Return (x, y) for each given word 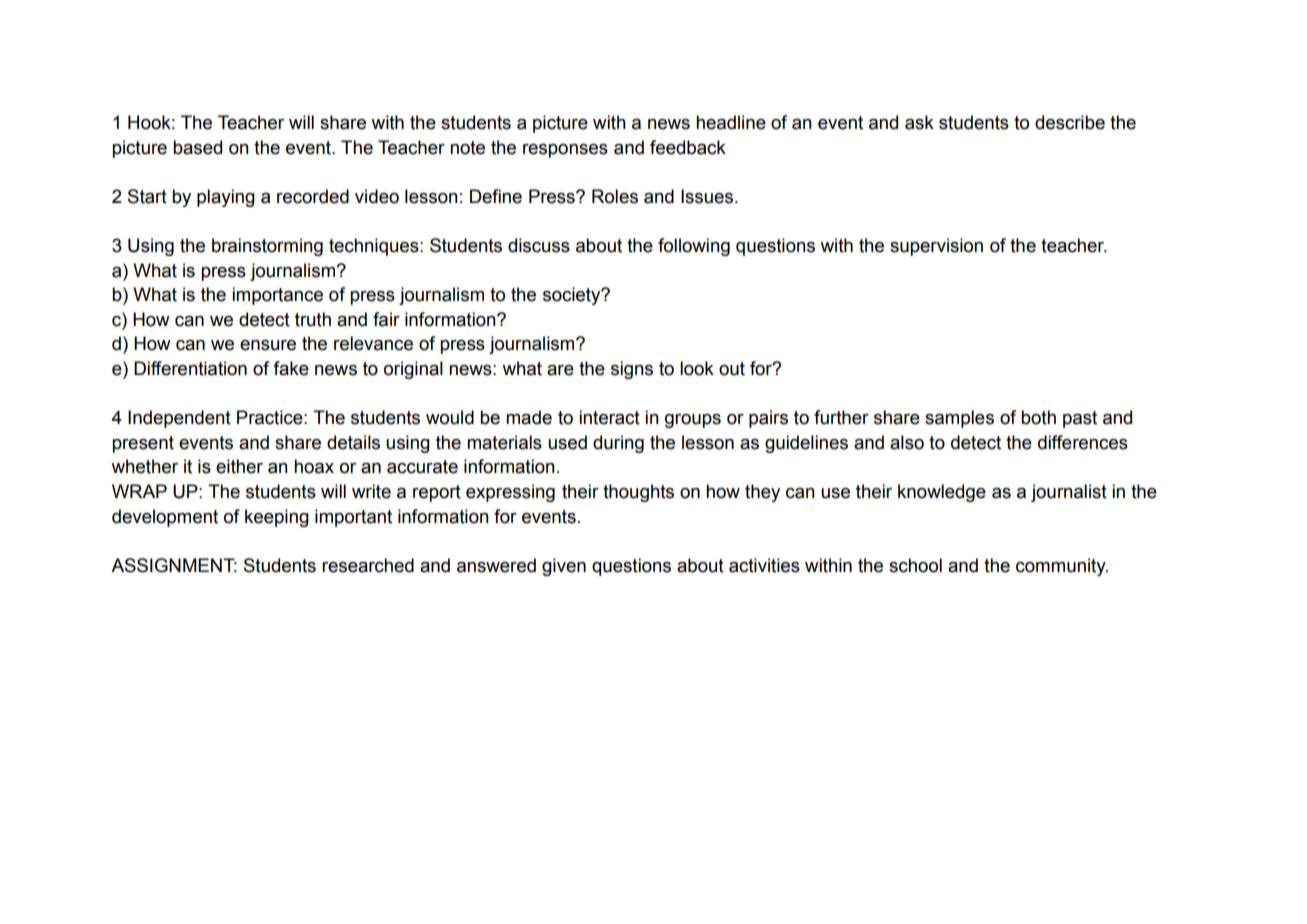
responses (565, 151)
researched (368, 565)
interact (609, 417)
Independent (179, 419)
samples (959, 419)
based (197, 147)
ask (919, 122)
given (564, 567)
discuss (539, 245)
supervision (936, 247)
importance (277, 296)
